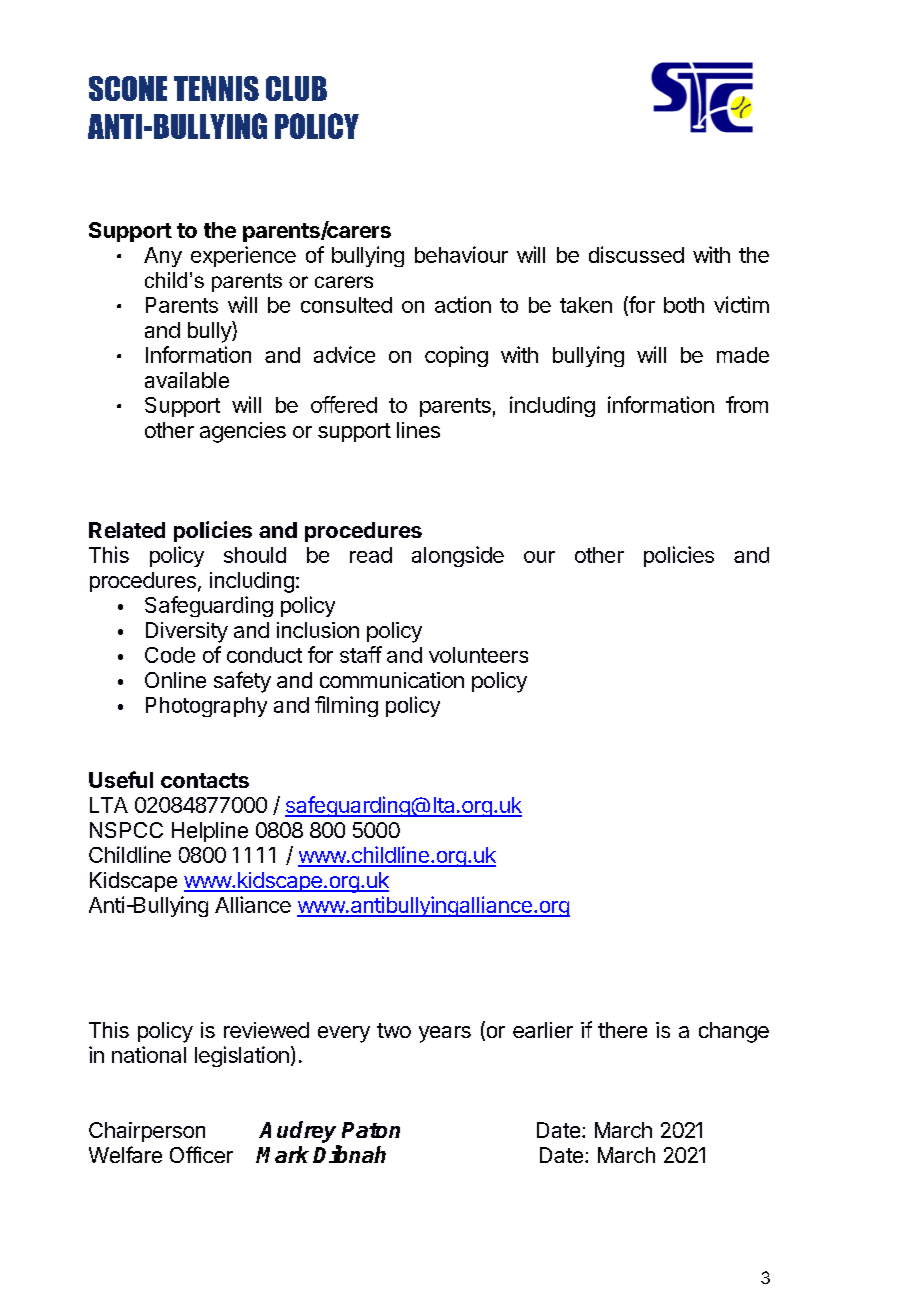 This screenshot has height=1307, width=924. What do you see at coordinates (201, 1154) in the screenshot?
I see `Officer` at bounding box center [201, 1154].
